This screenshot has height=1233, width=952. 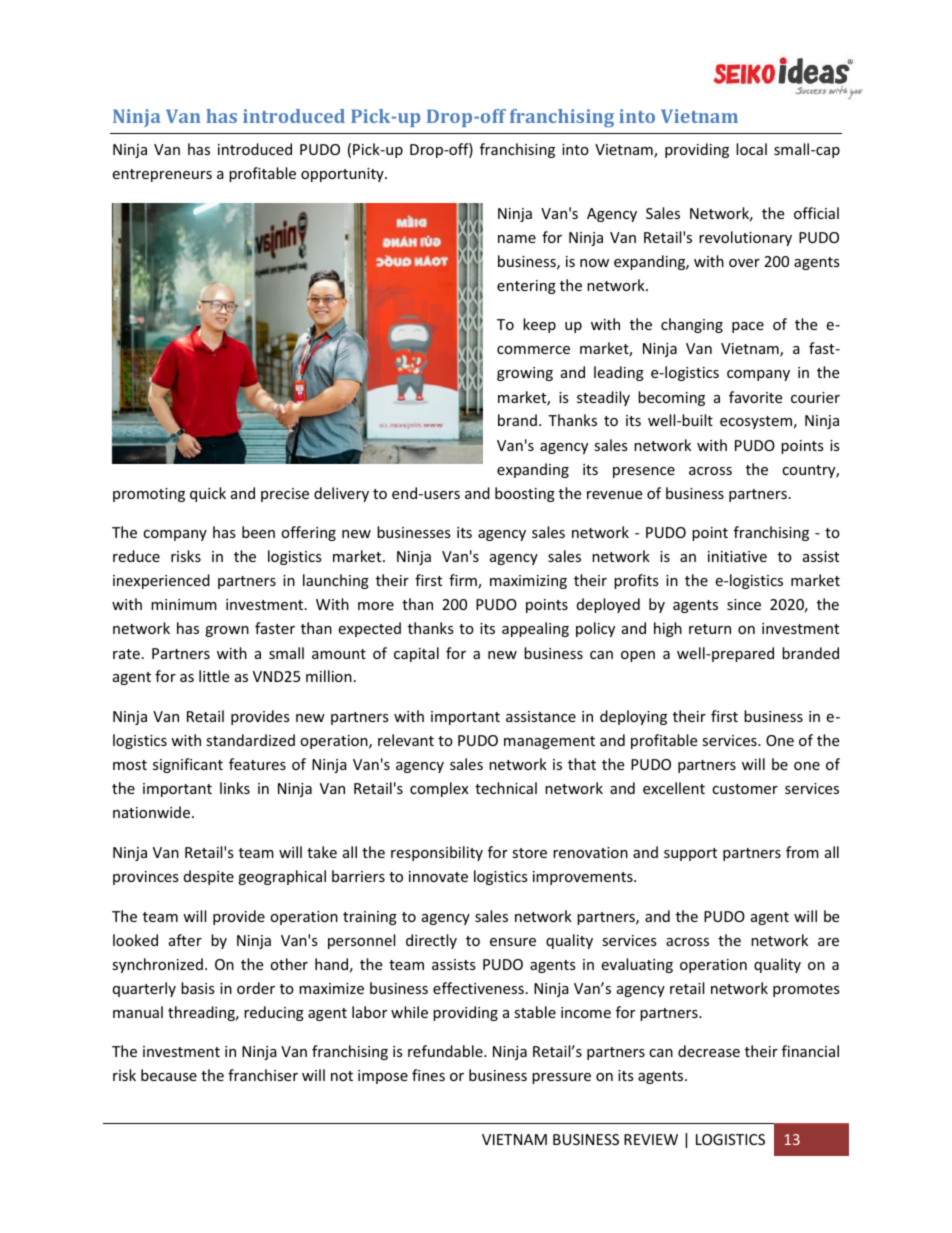 What do you see at coordinates (227, 631) in the screenshot?
I see `grown` at bounding box center [227, 631].
